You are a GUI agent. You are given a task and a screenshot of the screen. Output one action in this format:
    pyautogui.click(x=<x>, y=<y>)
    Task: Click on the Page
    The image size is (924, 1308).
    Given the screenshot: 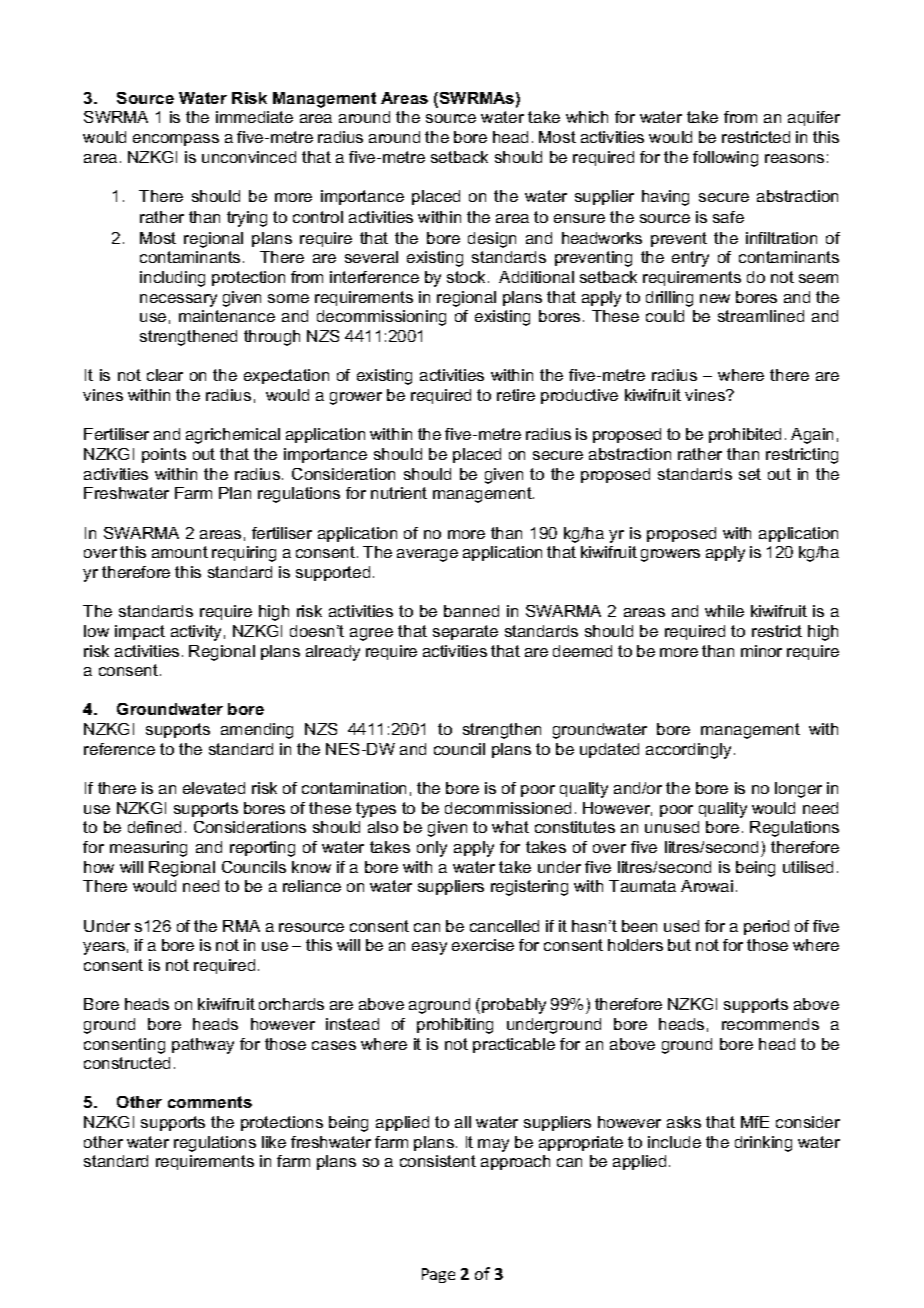 What is the action you would take?
    pyautogui.click(x=438, y=1275)
